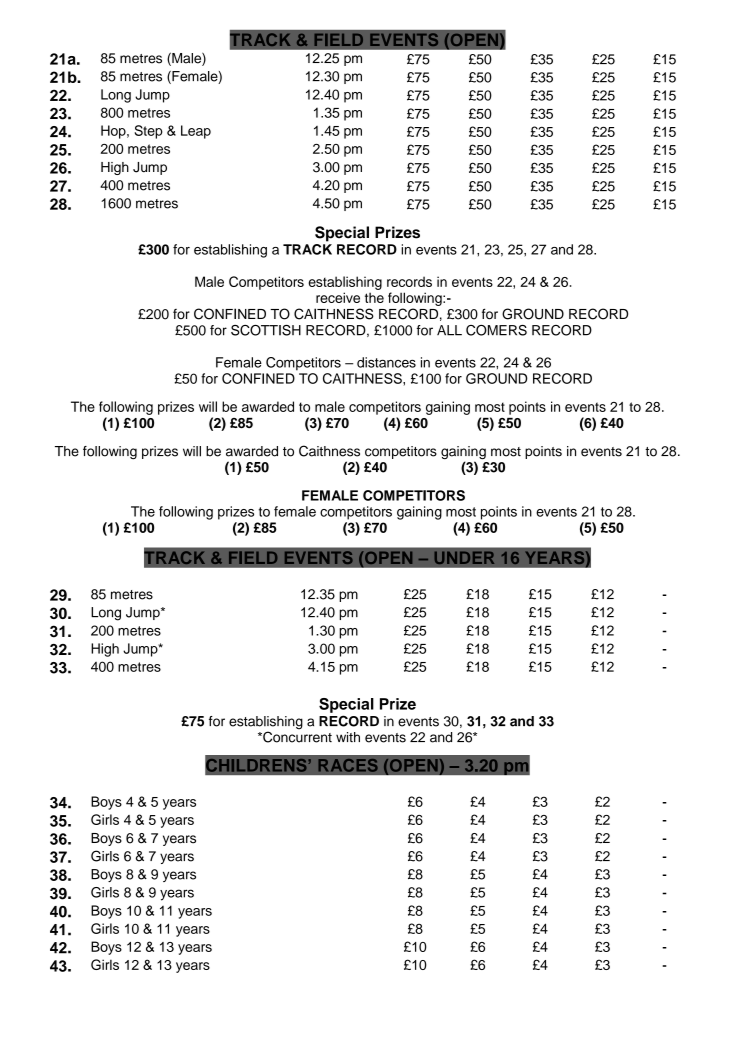  What do you see at coordinates (449, 330) in the page?
I see `ALL` at bounding box center [449, 330].
